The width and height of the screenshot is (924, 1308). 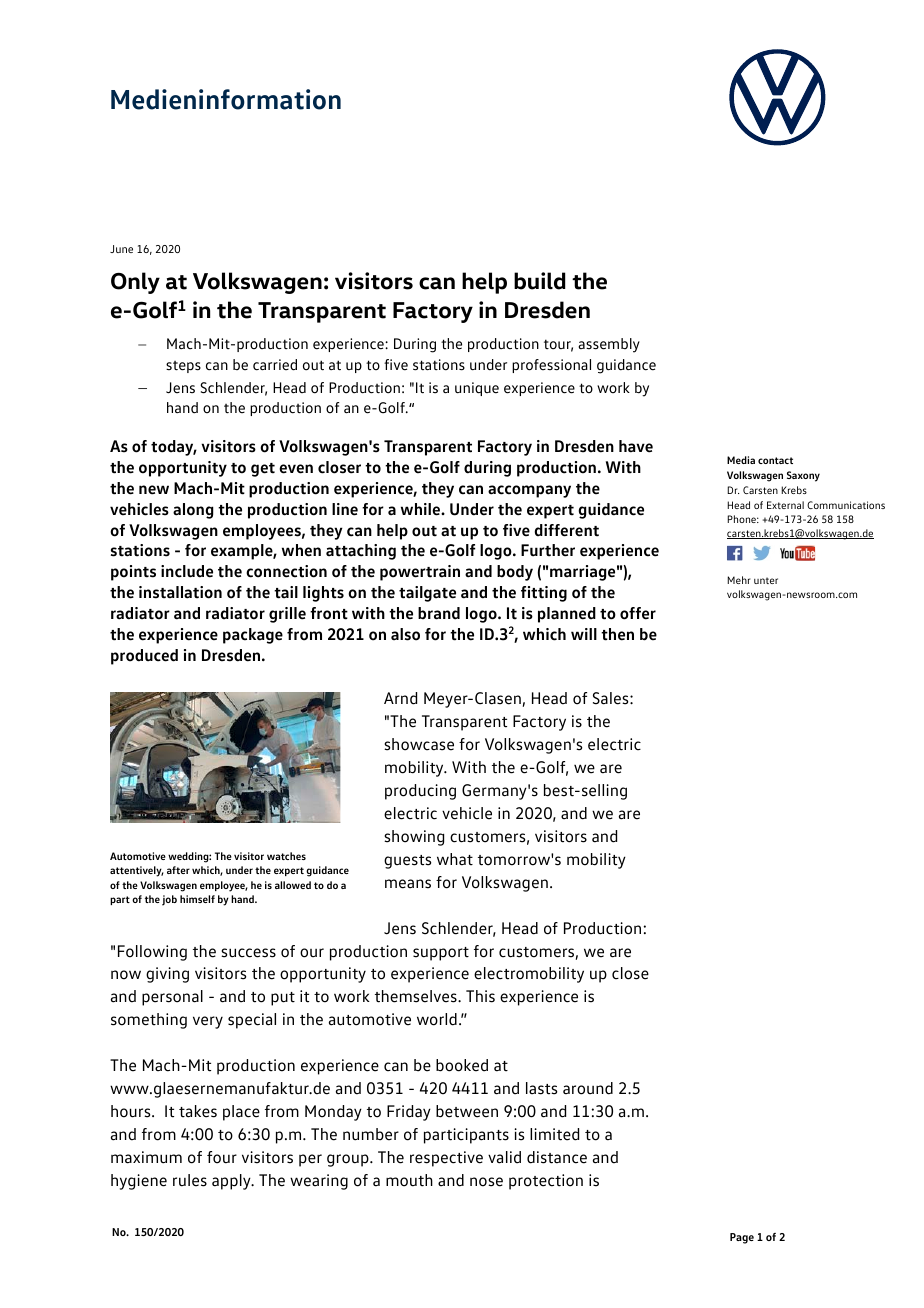 I want to click on himself, so click(x=197, y=899).
